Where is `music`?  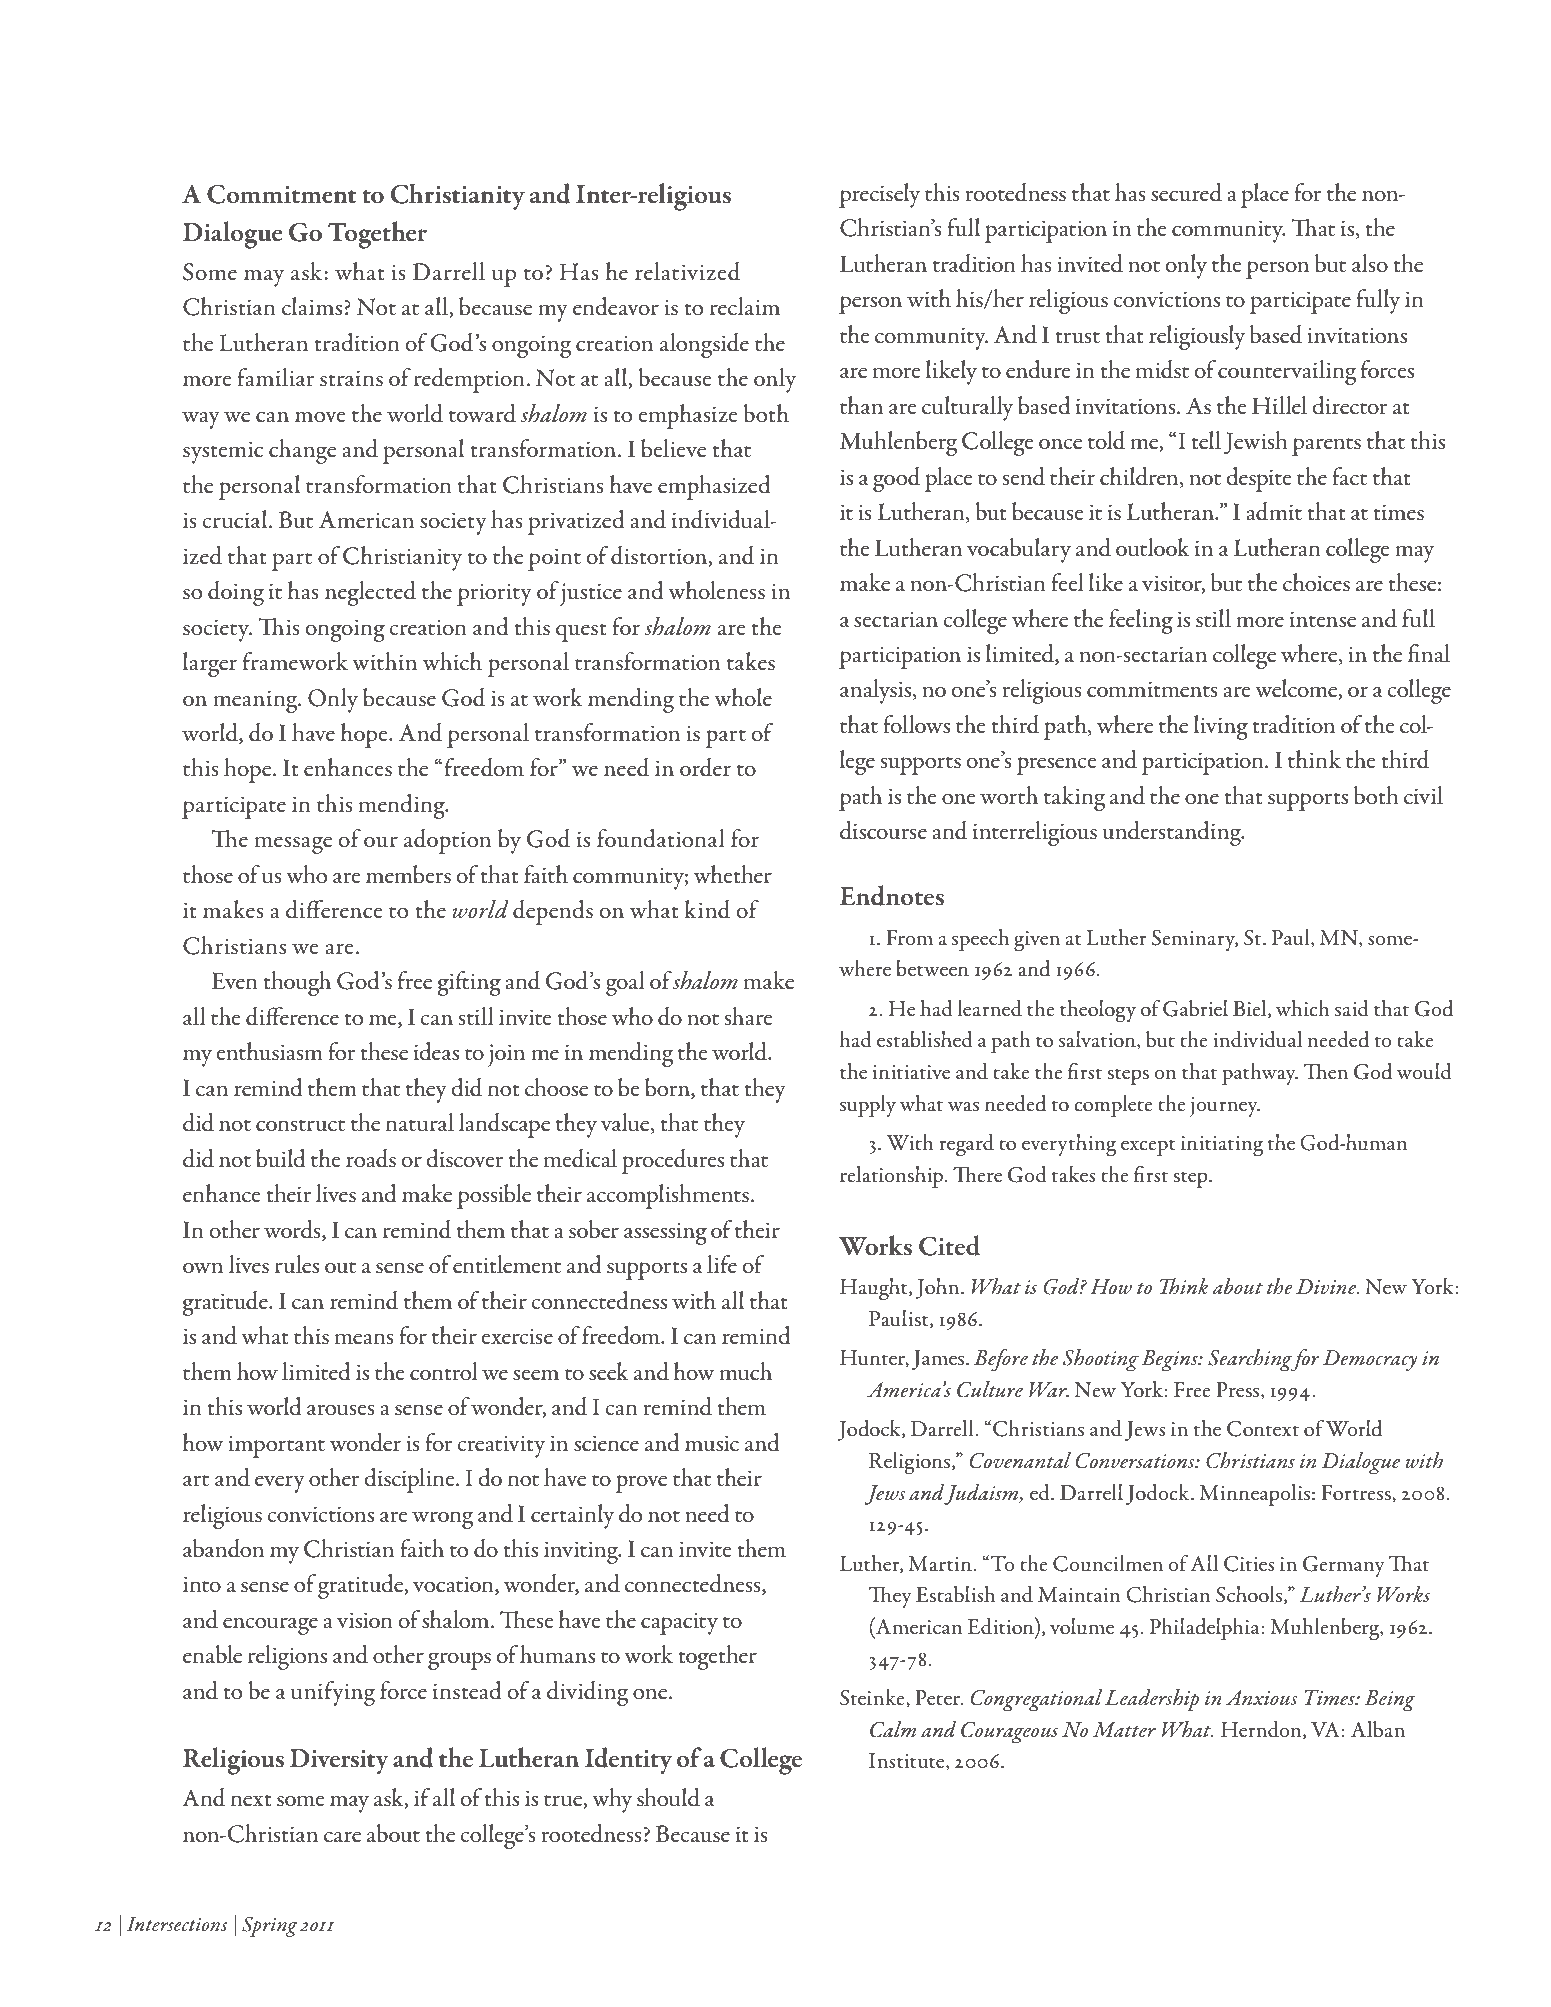
music is located at coordinates (712, 1443).
